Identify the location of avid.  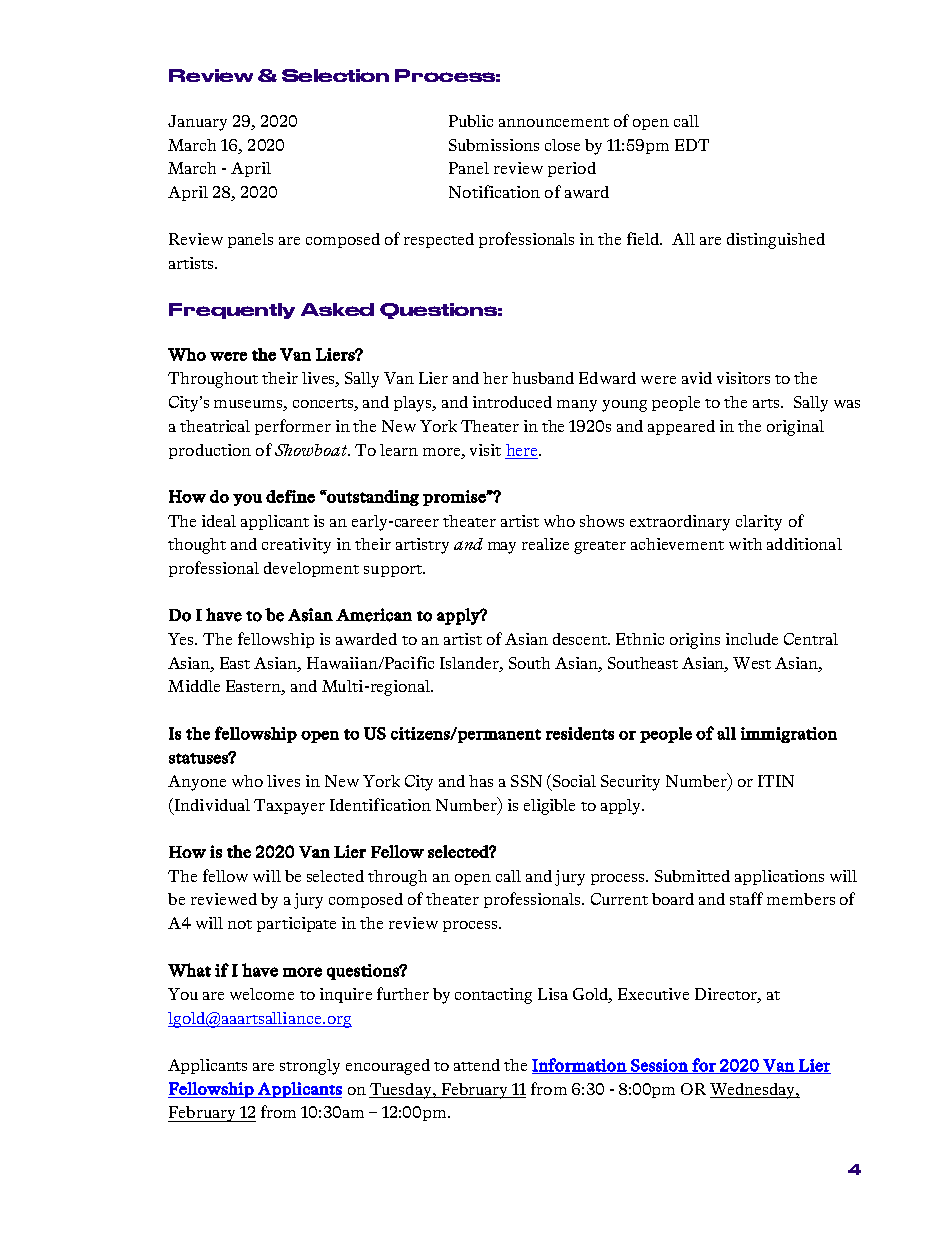
(697, 378).
